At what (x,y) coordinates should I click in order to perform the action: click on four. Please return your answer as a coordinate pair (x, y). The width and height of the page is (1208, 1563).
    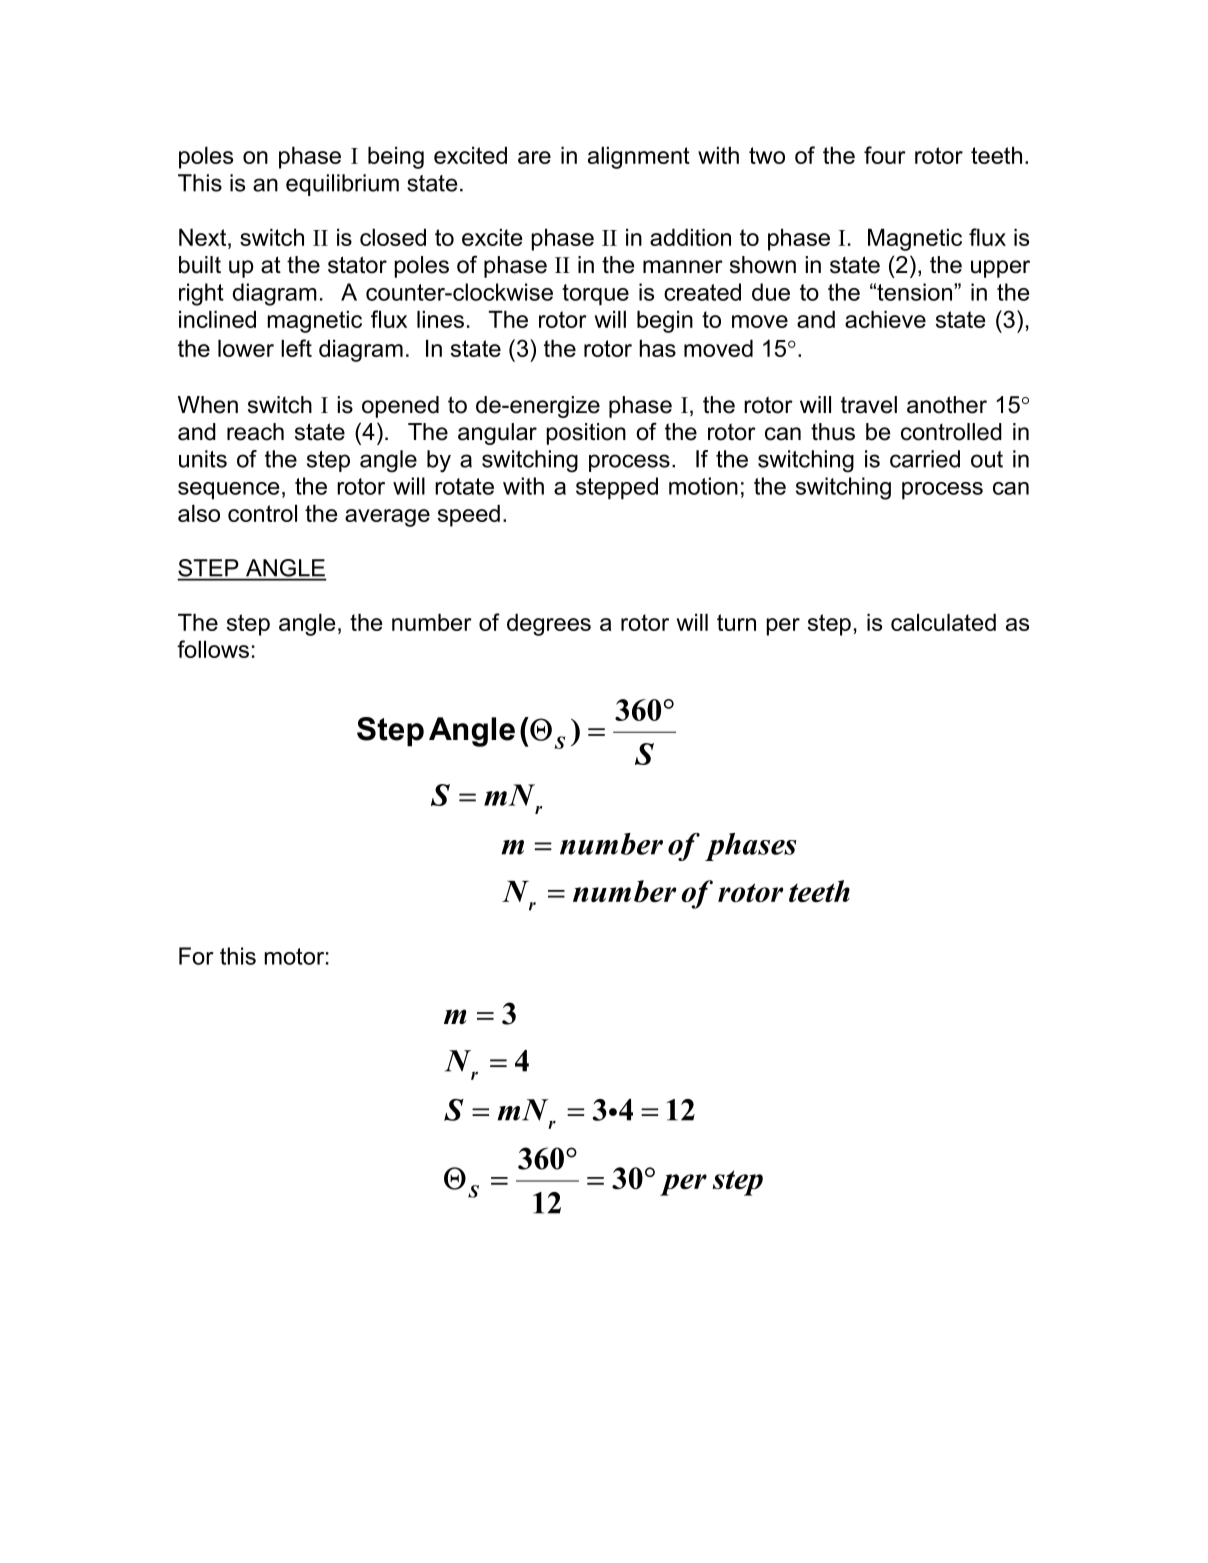
    Looking at the image, I should click on (885, 155).
